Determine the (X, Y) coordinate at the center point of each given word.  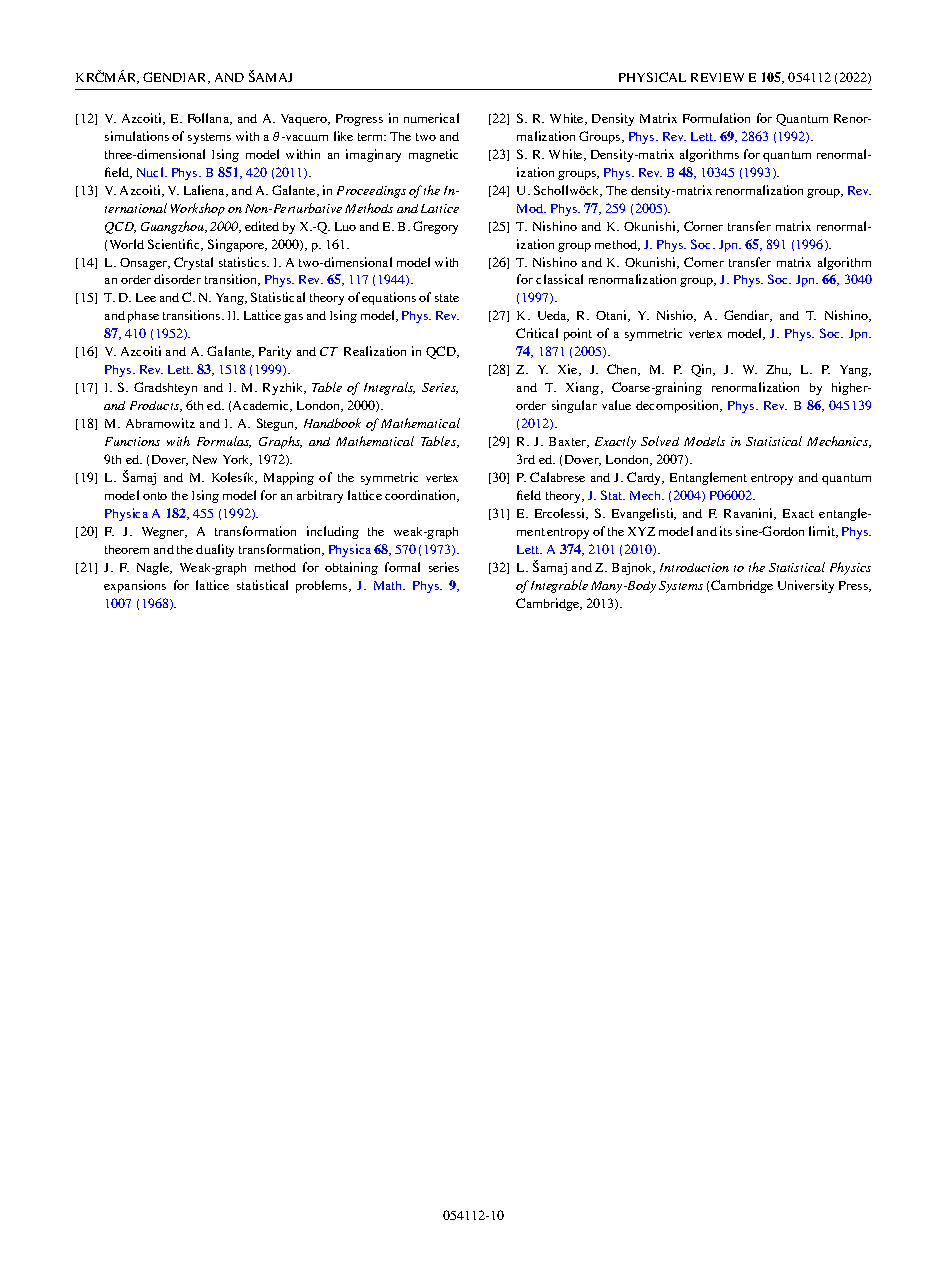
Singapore (237, 245)
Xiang (584, 388)
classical (559, 279)
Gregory (435, 227)
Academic (262, 406)
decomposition (679, 406)
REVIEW (717, 77)
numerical (431, 118)
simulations (137, 136)
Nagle (154, 568)
